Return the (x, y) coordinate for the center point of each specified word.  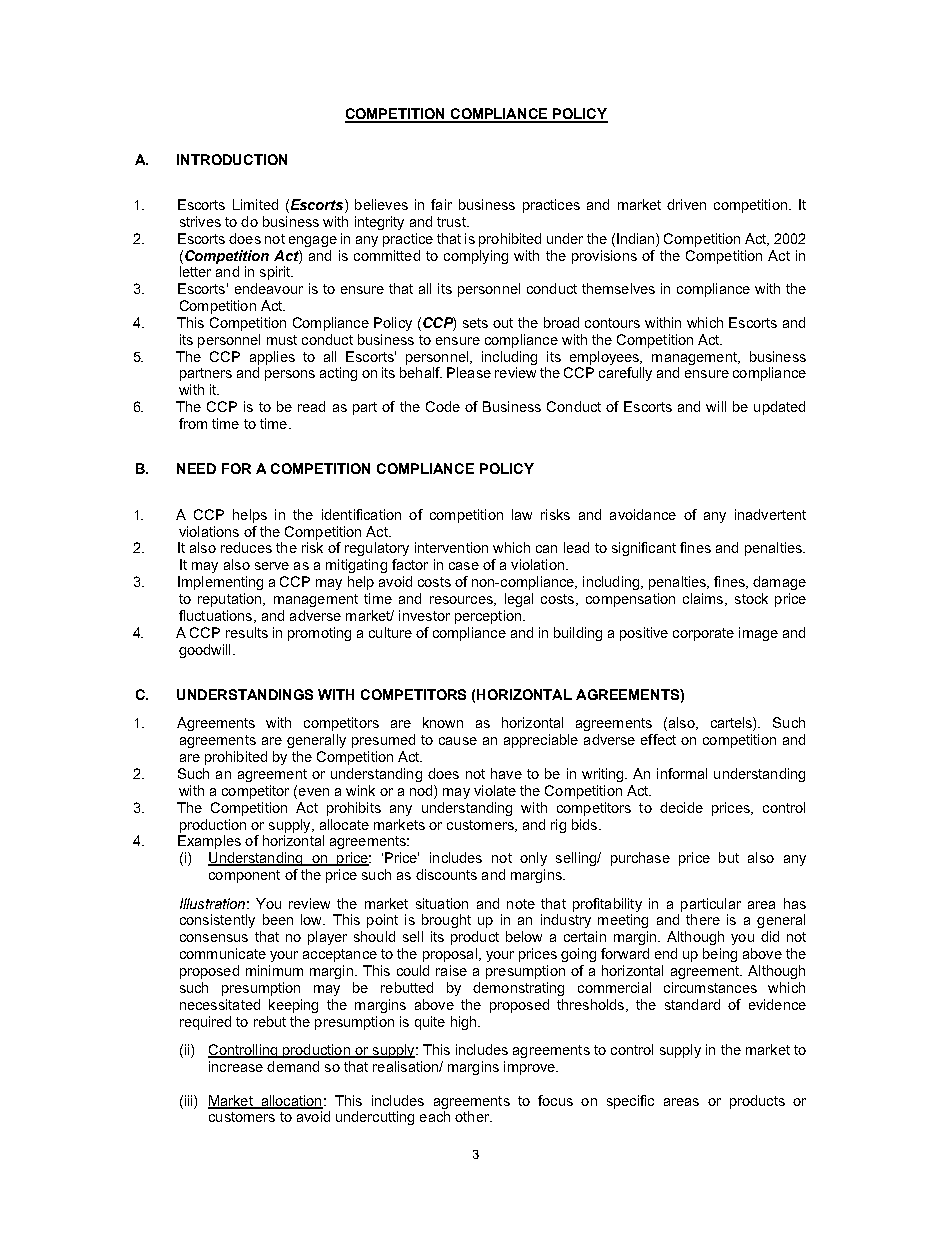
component (244, 876)
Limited (255, 204)
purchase (640, 859)
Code (443, 406)
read (311, 406)
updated (779, 408)
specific (630, 1102)
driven (686, 204)
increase (236, 1066)
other (473, 1116)
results (247, 632)
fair (441, 204)
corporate (703, 634)
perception (489, 617)
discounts (446, 874)
